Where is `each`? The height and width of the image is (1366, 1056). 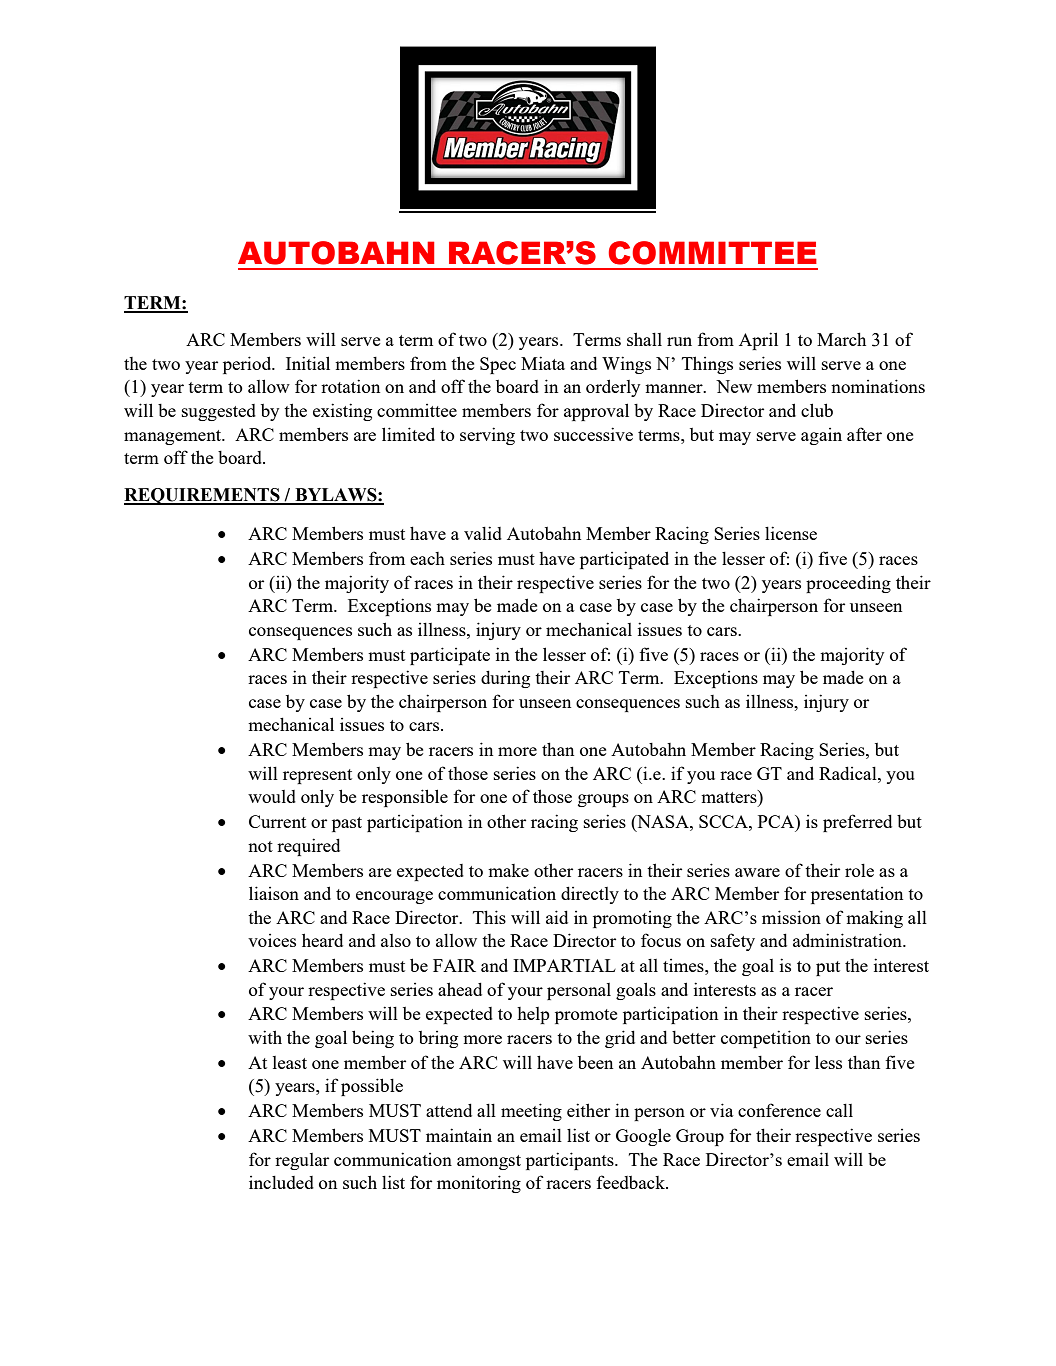 each is located at coordinates (427, 558).
